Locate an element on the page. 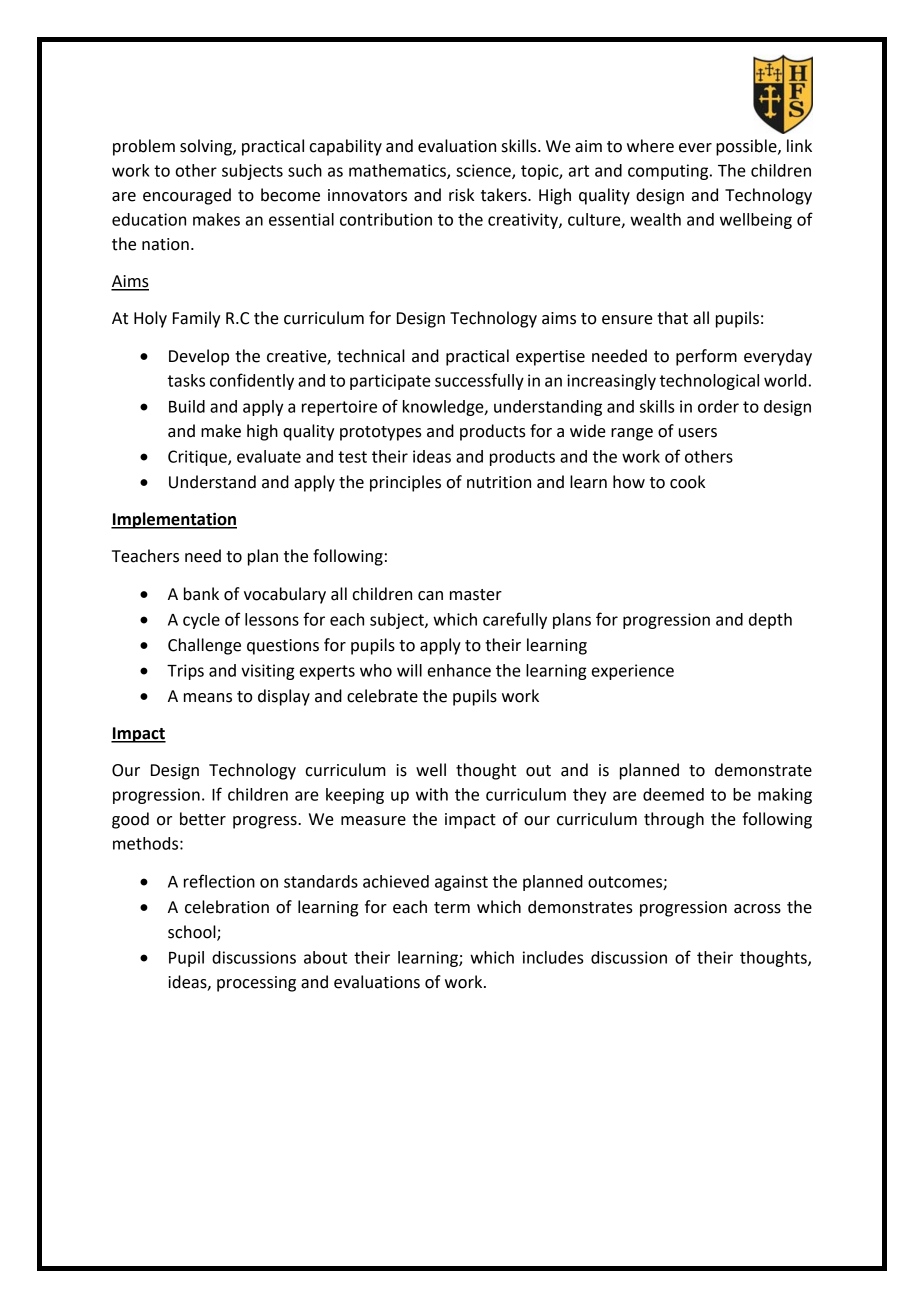  depth is located at coordinates (770, 621).
